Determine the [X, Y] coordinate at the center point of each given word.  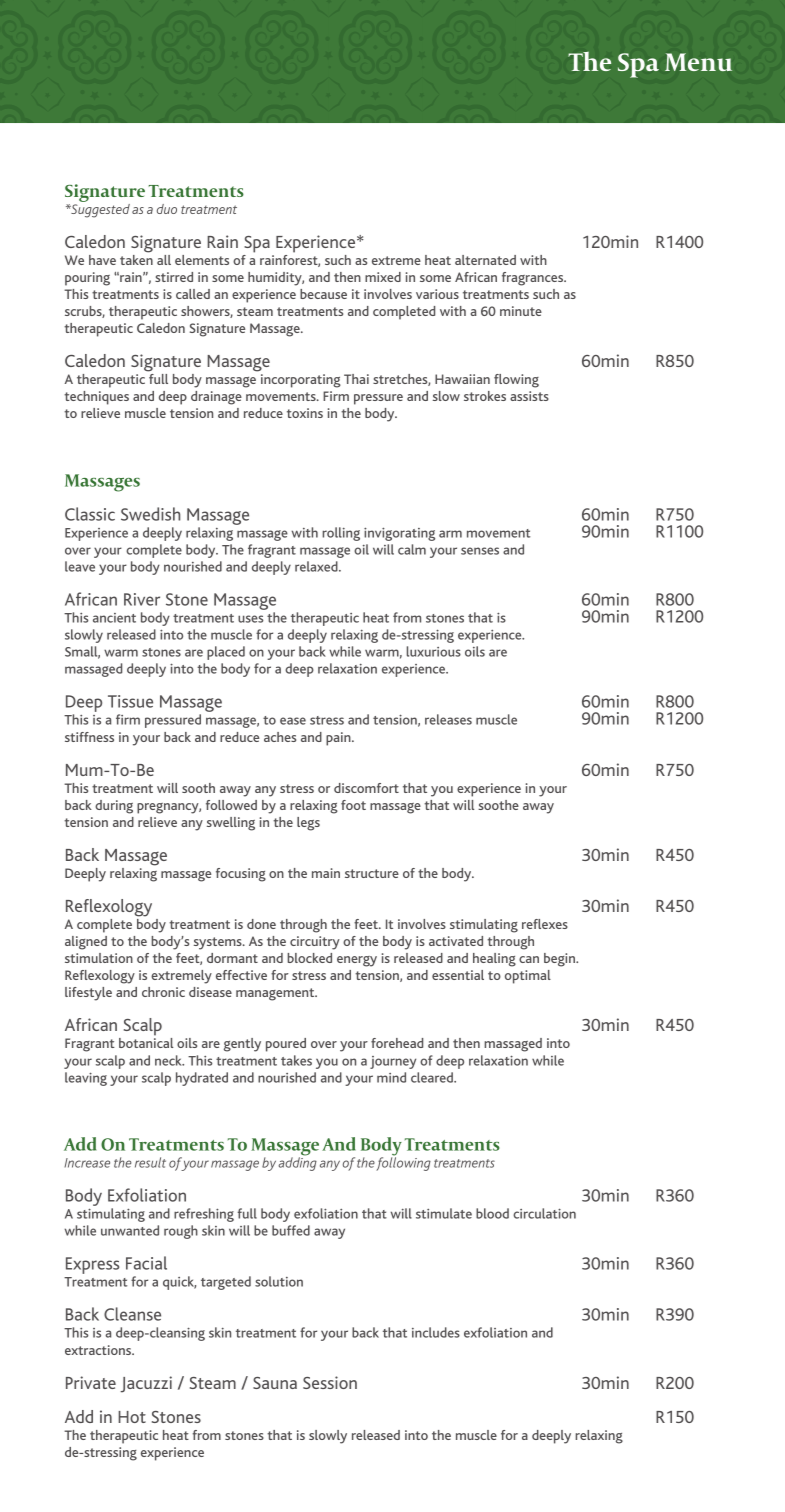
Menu [698, 62]
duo [167, 209]
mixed [383, 277]
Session [330, 1382]
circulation [544, 1213]
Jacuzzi [146, 1384]
